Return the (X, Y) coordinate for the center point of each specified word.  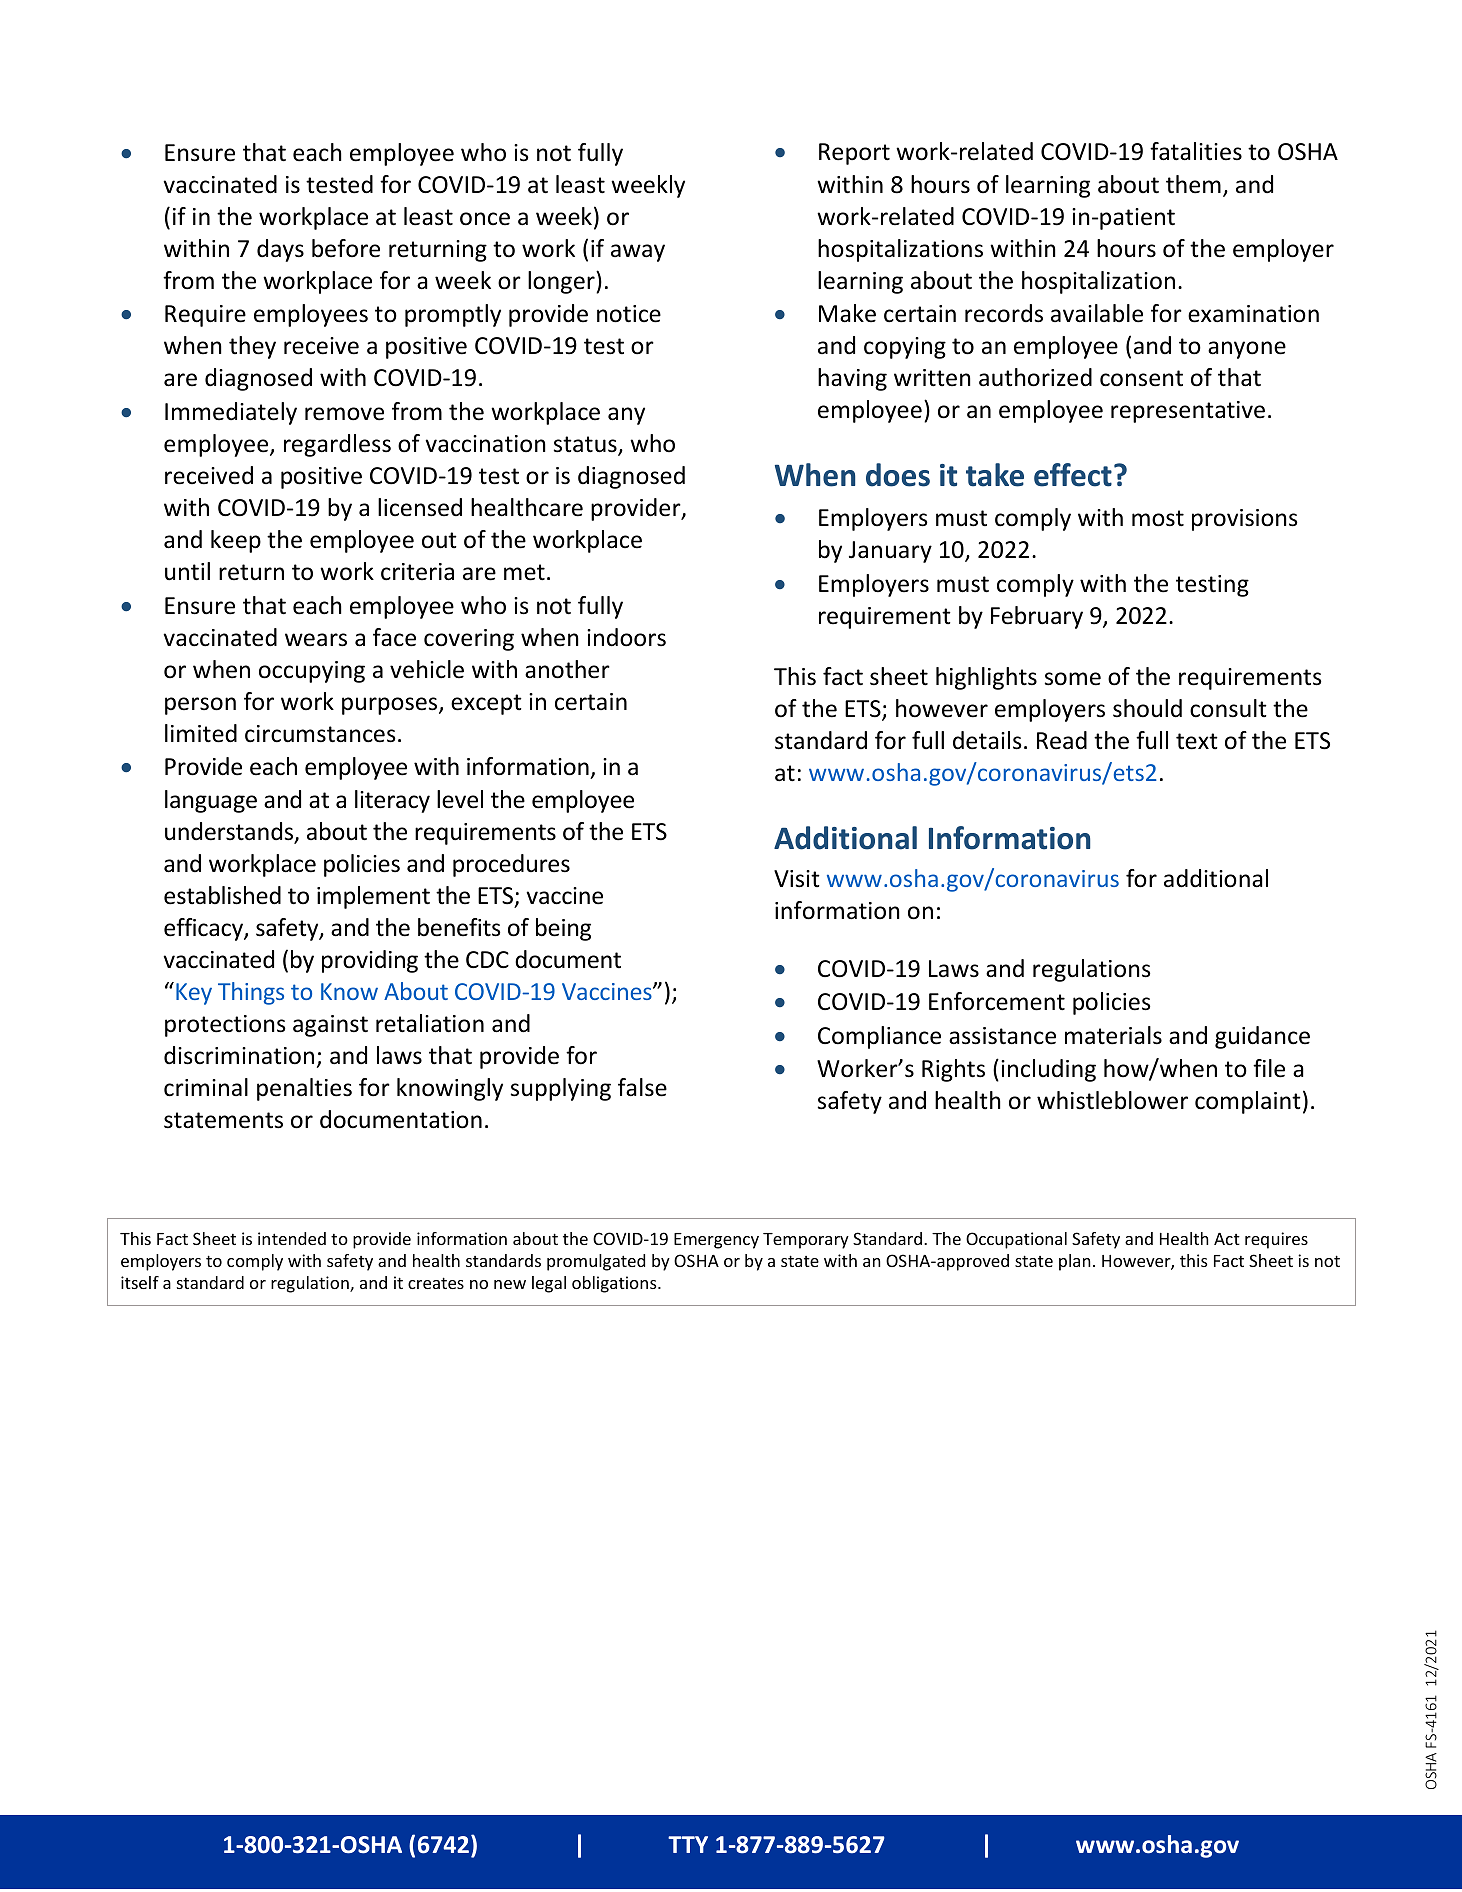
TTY (688, 1844)
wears (316, 640)
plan (1075, 1262)
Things (251, 993)
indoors (626, 637)
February (1037, 617)
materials (1113, 1035)
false (642, 1087)
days (280, 250)
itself (140, 1282)
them (1193, 184)
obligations (615, 1284)
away (638, 253)
